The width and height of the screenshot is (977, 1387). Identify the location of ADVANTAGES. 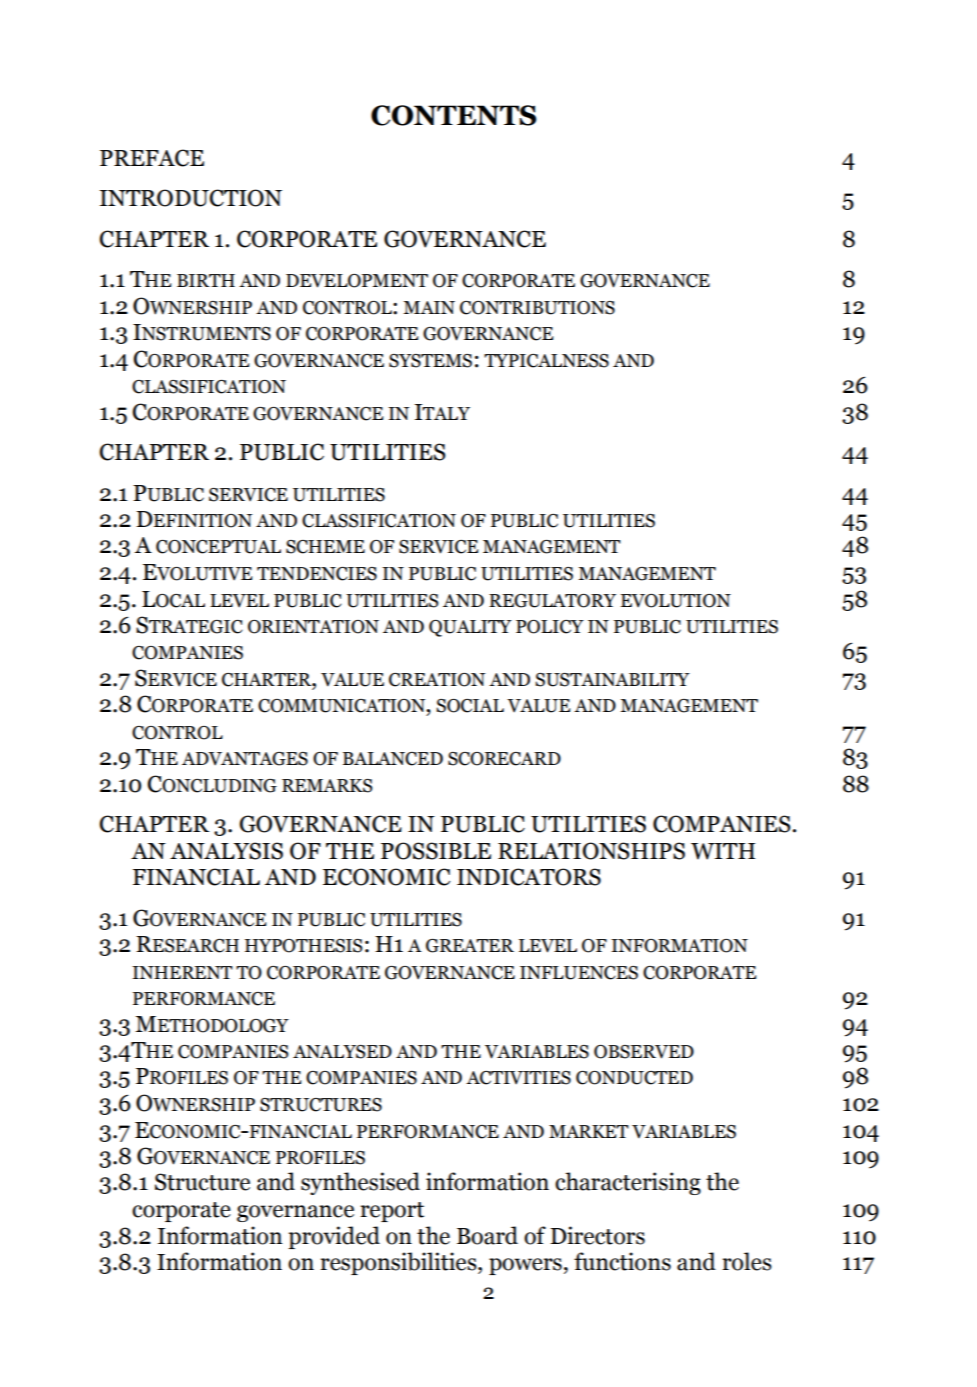
(245, 759).
